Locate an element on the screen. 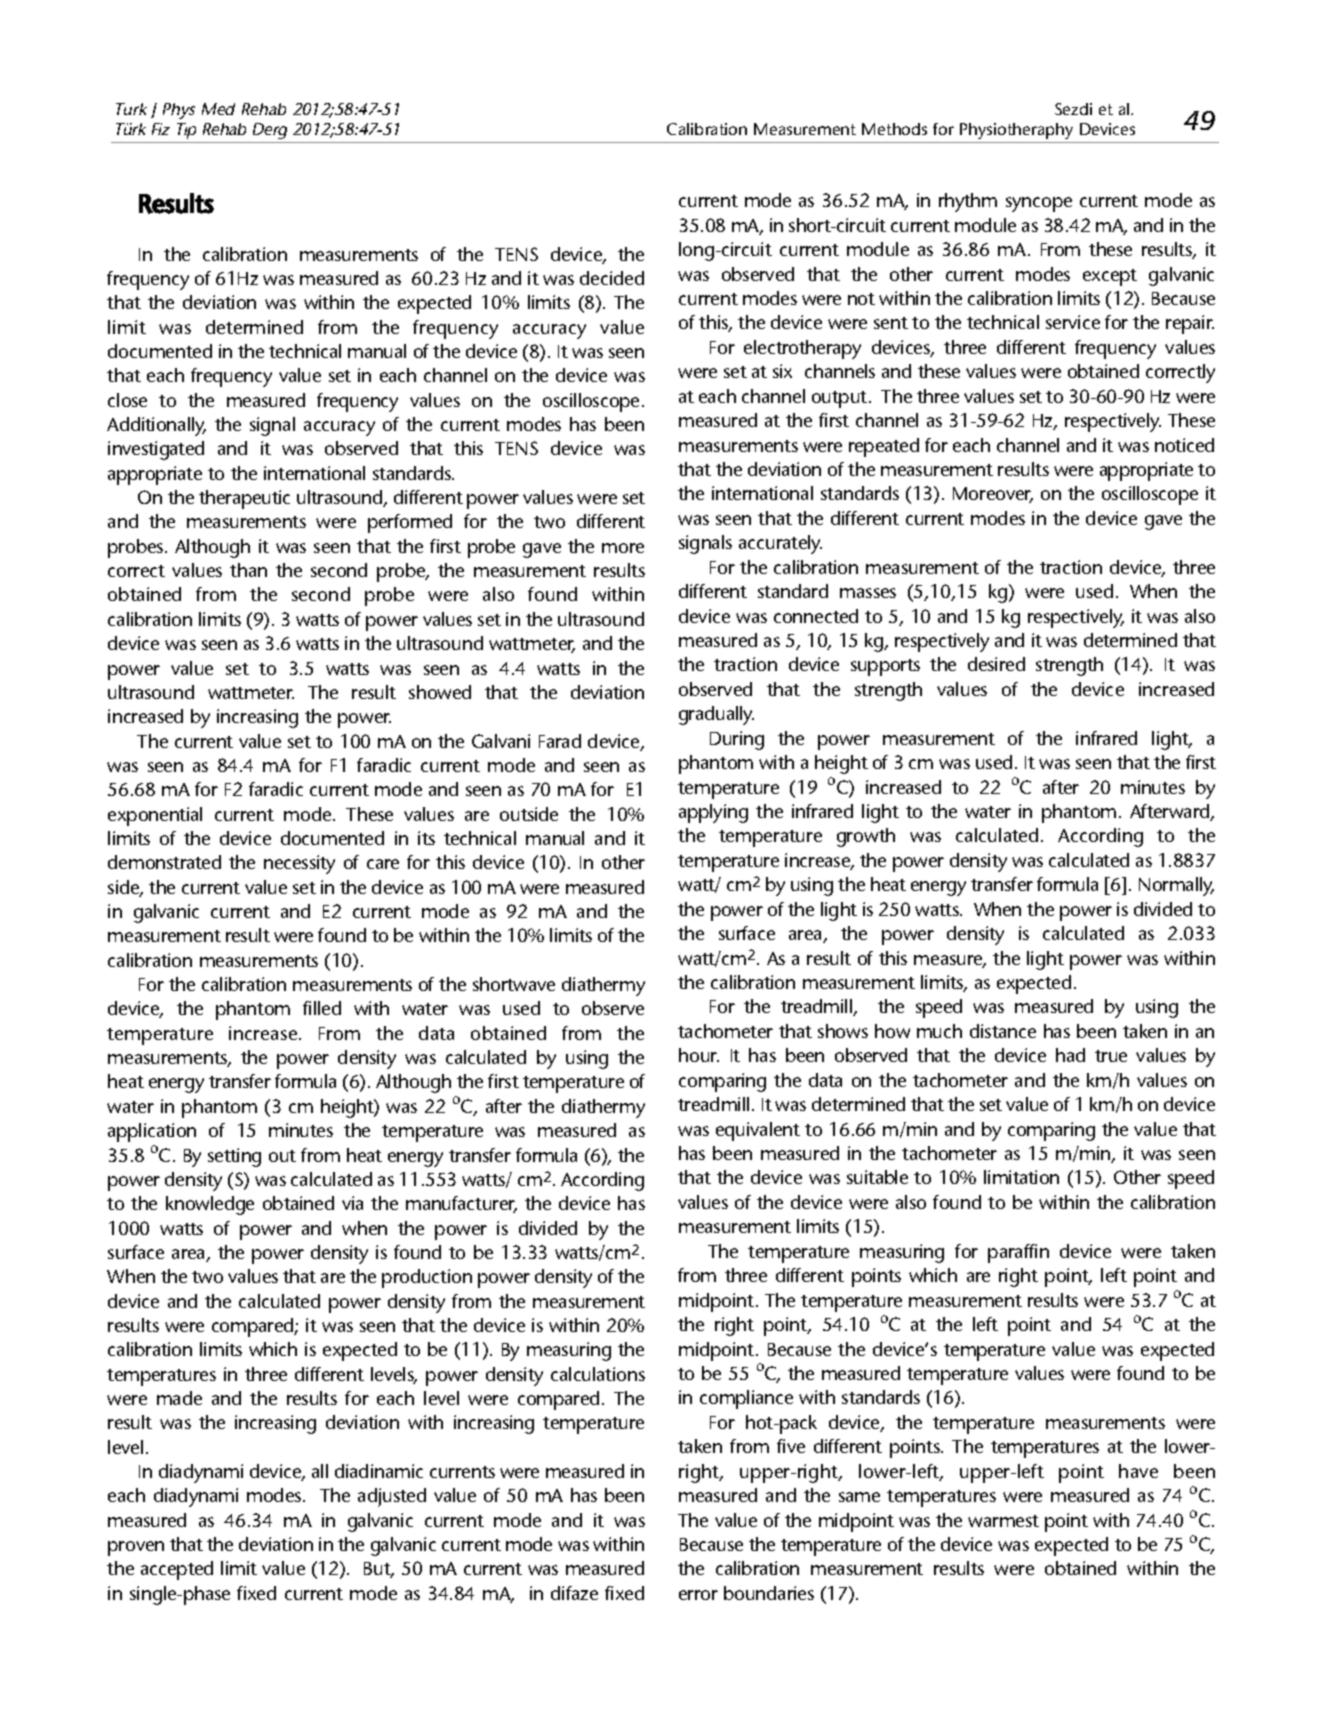 This screenshot has height=1714, width=1324. necessity is located at coordinates (299, 864).
